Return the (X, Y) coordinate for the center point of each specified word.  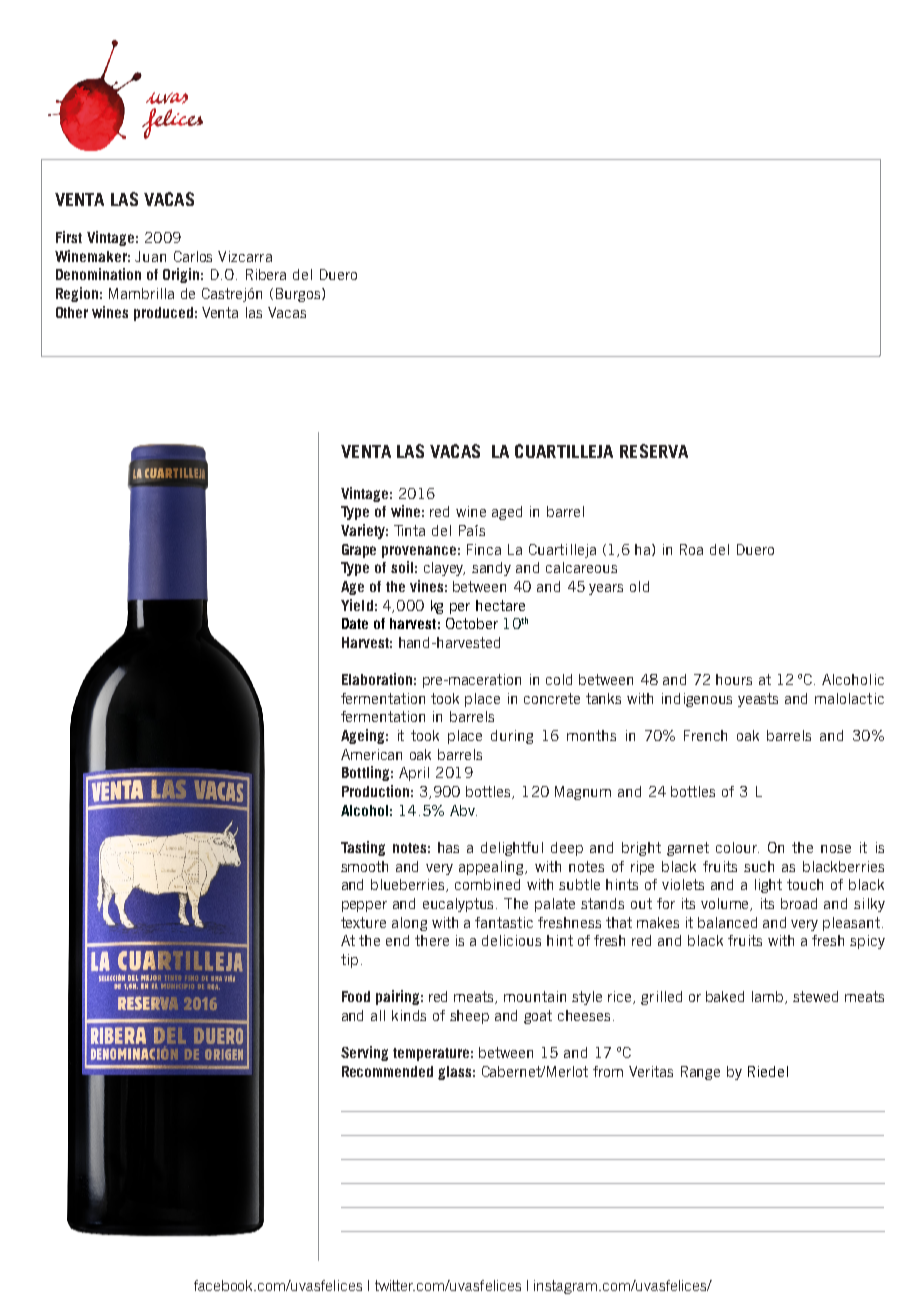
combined (487, 884)
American (371, 754)
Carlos (193, 256)
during (512, 737)
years (606, 589)
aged (507, 513)
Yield (357, 605)
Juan (150, 256)
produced (163, 314)
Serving (364, 1053)
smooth (364, 866)
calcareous (581, 567)
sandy (491, 569)
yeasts (758, 700)
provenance (419, 552)
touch (805, 884)
